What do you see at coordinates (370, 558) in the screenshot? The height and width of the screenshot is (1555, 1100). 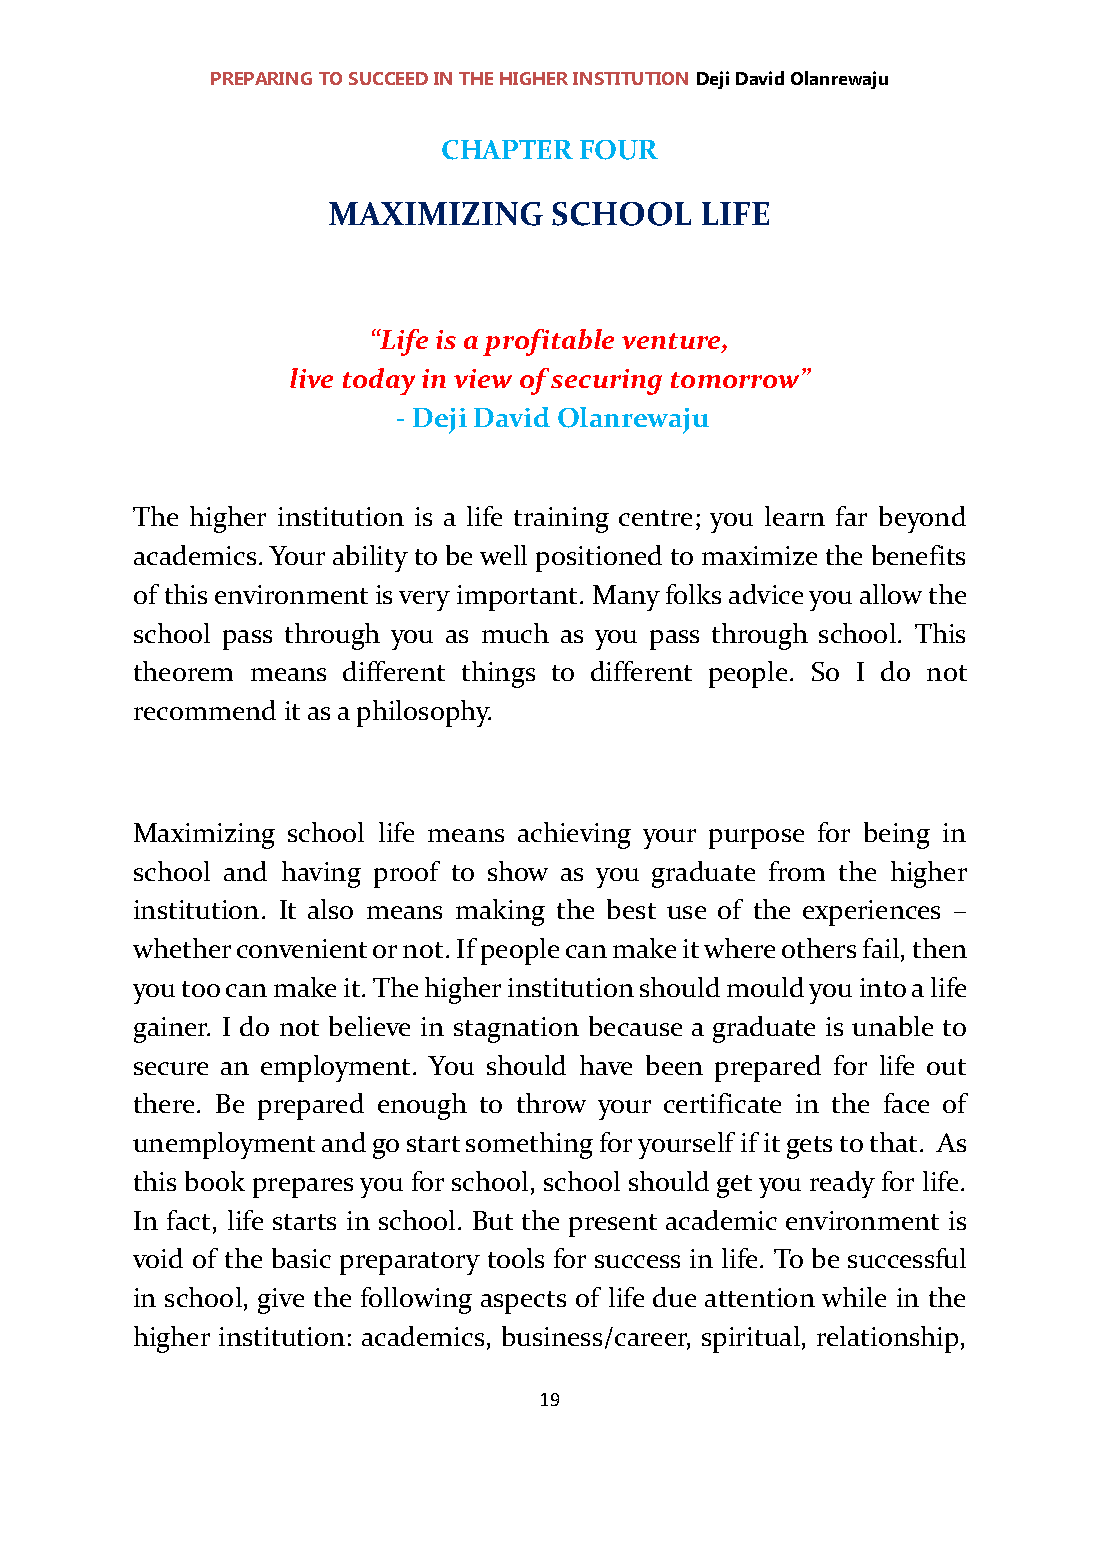 I see `ability` at bounding box center [370, 558].
